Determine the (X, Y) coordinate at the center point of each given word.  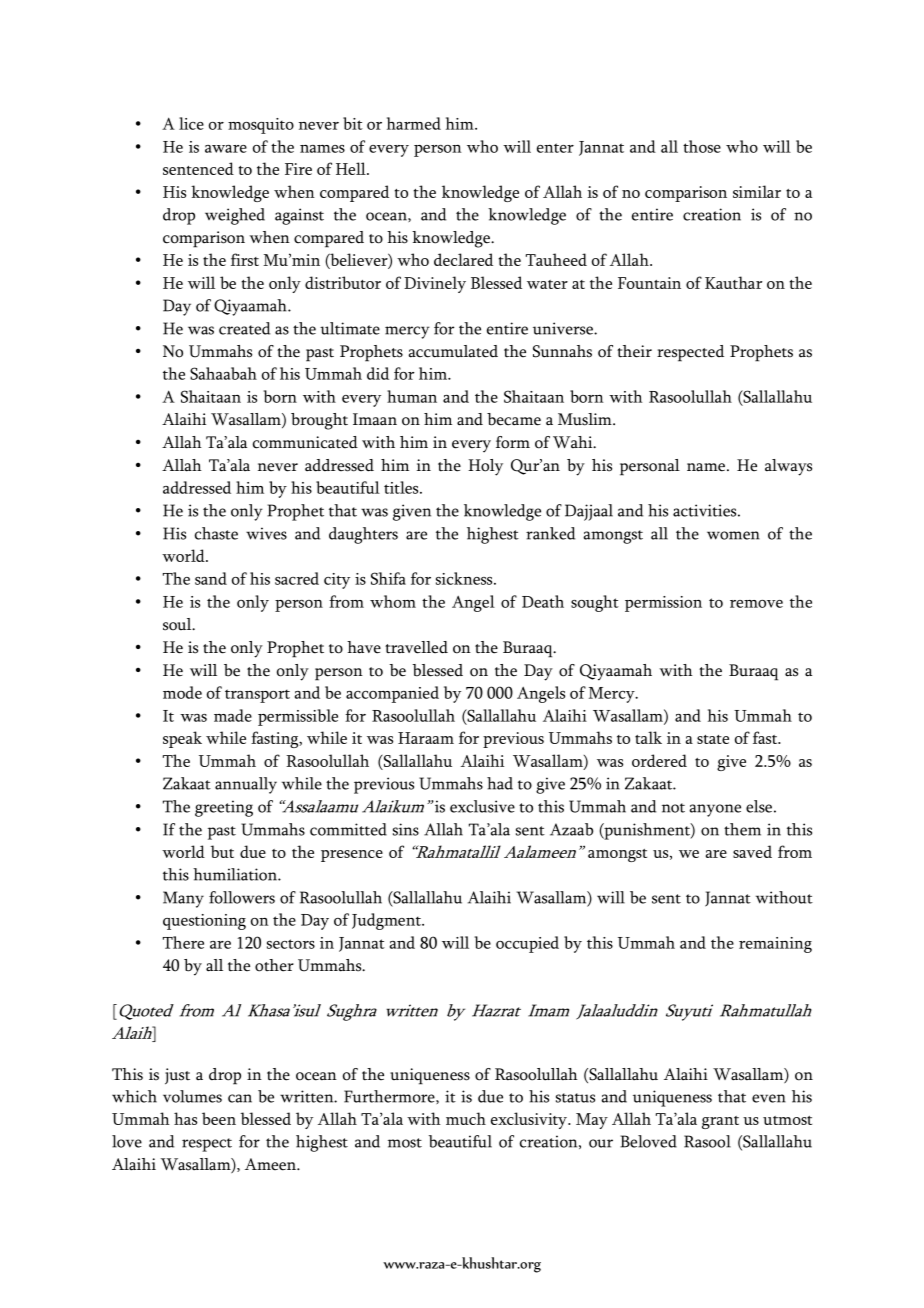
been (219, 1118)
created (244, 328)
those (702, 146)
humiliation (236, 874)
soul (178, 624)
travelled (416, 647)
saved (752, 851)
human (412, 396)
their (634, 351)
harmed (414, 123)
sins (406, 829)
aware (226, 149)
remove (756, 604)
